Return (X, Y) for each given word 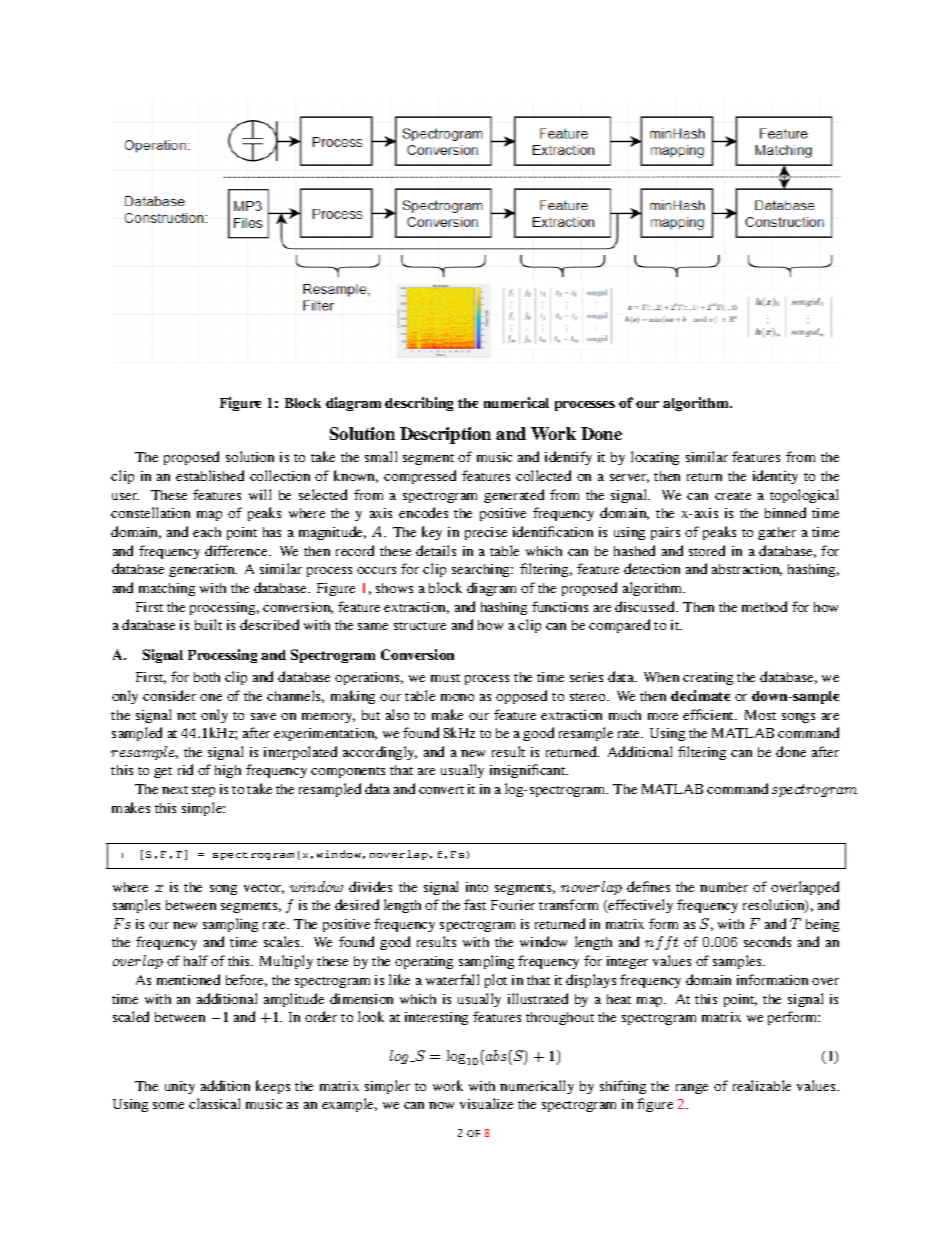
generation (203, 570)
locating (655, 458)
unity (180, 1087)
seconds (767, 941)
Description (445, 435)
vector (264, 889)
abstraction (747, 570)
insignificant (529, 771)
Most (760, 715)
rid (185, 769)
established (210, 475)
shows (394, 588)
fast (475, 904)
